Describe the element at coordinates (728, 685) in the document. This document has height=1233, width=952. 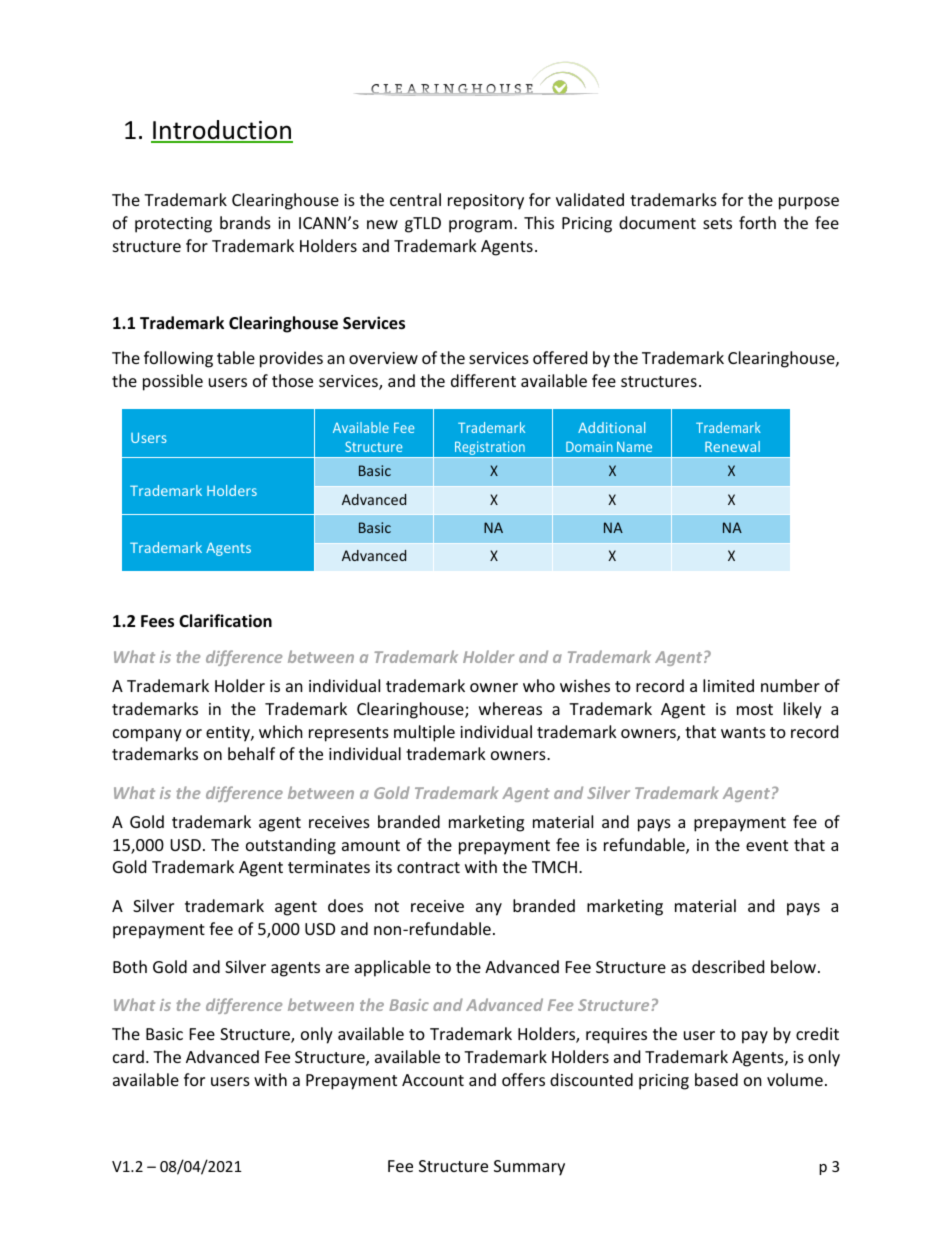
I see `limited` at that location.
